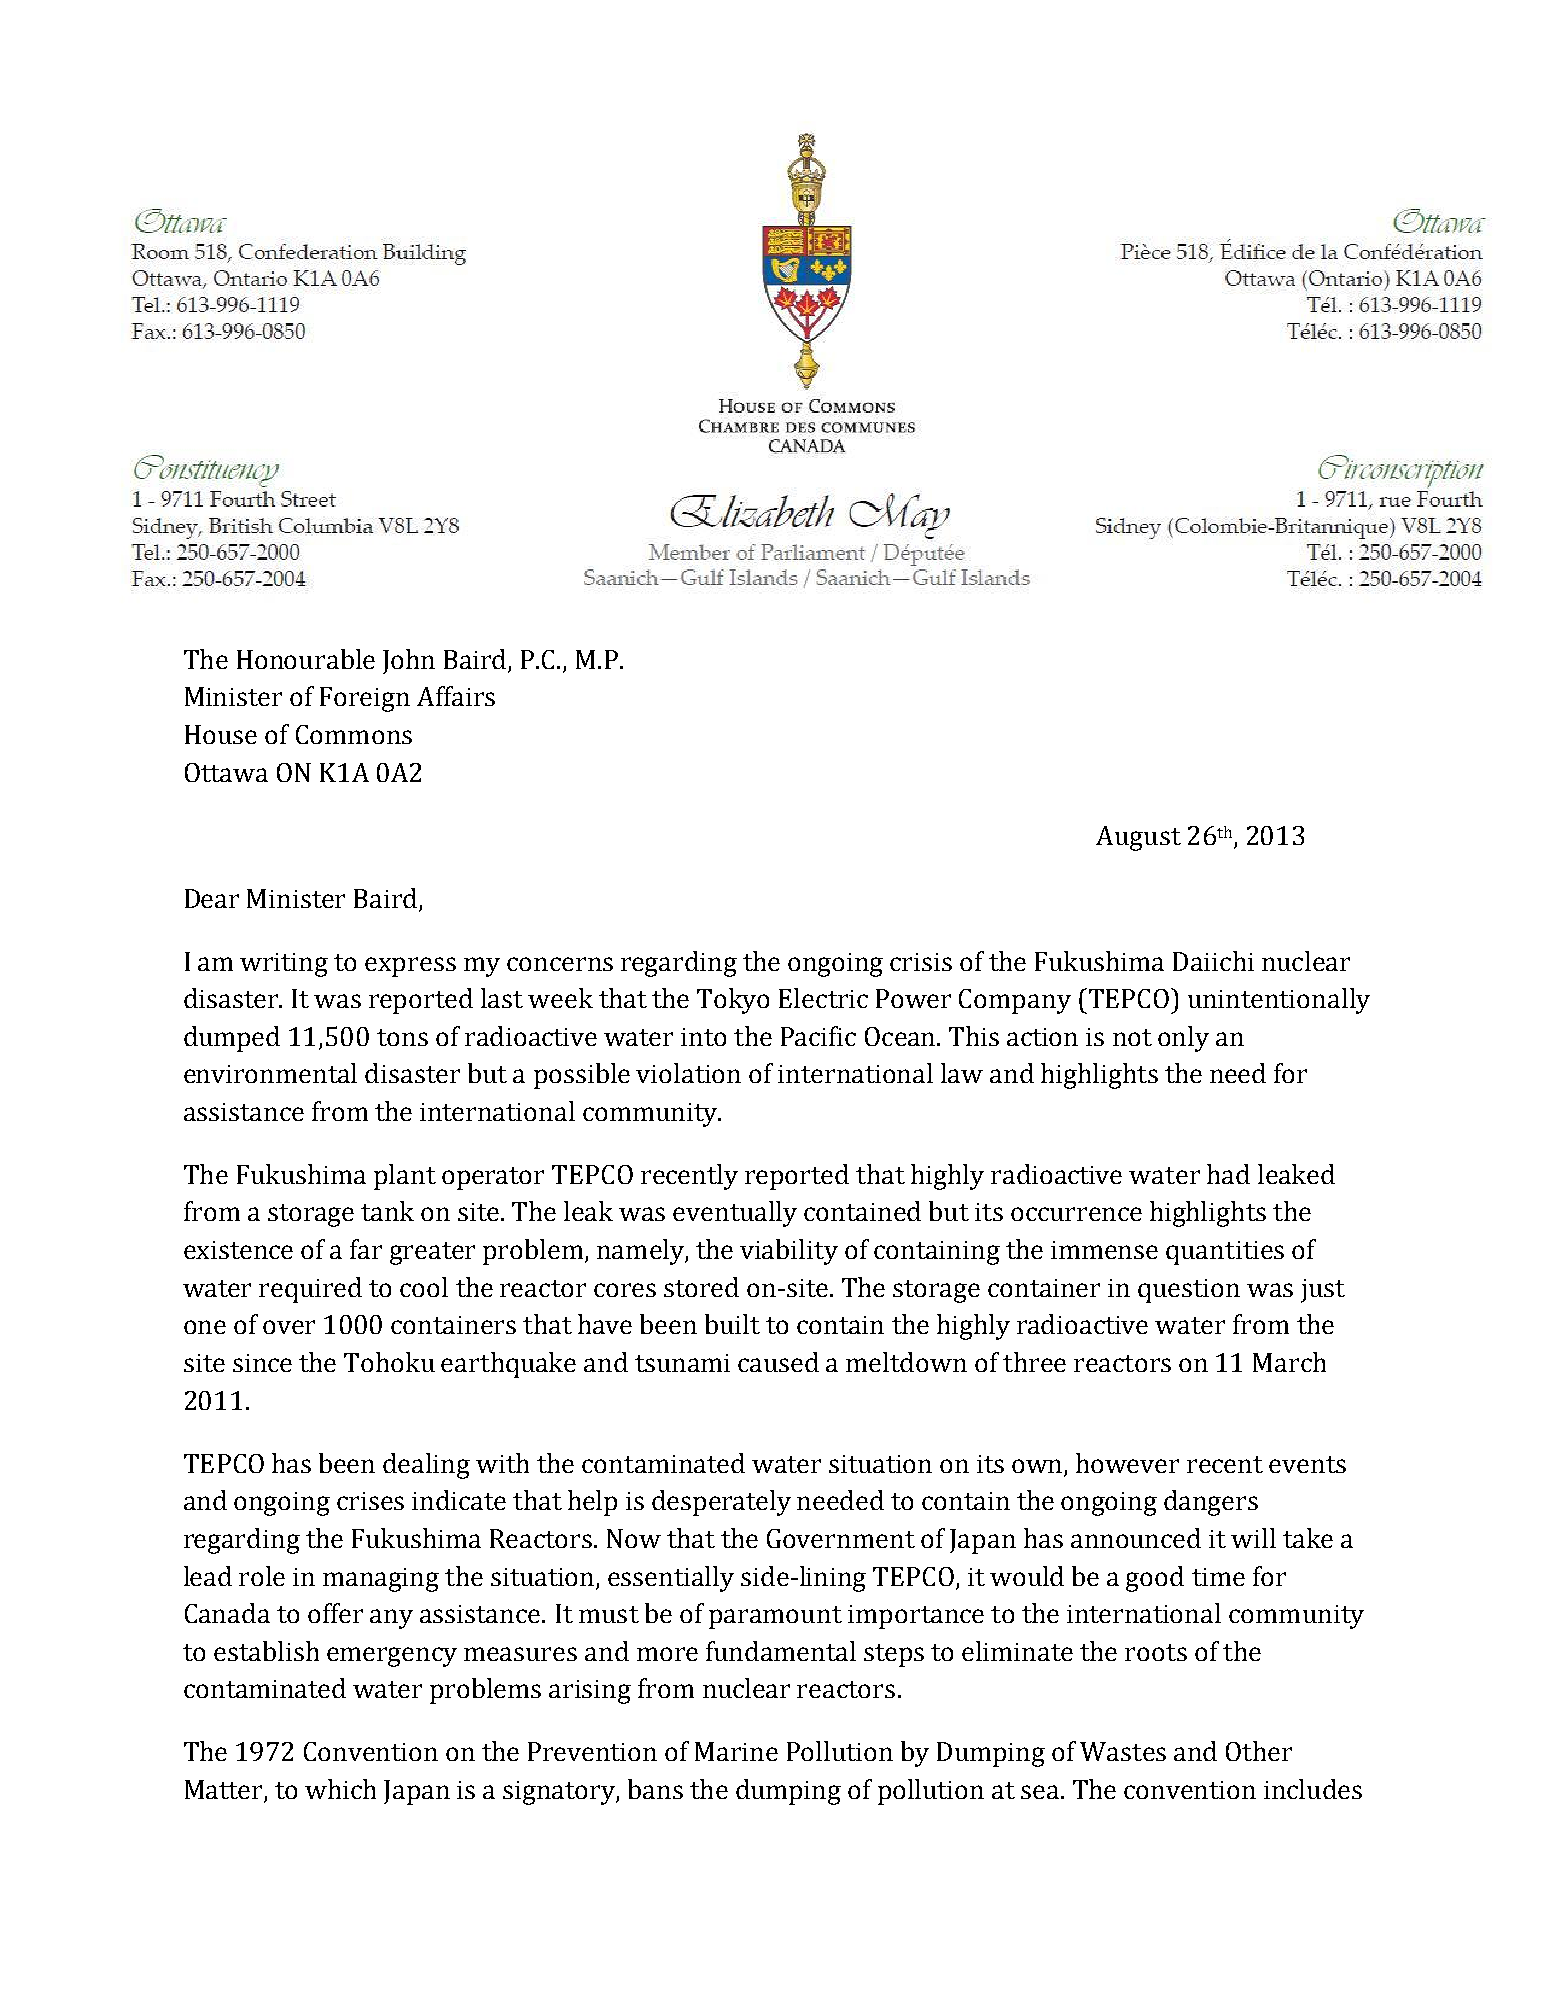 This page has width=1553, height=2009. I want to click on August, so click(1138, 838).
